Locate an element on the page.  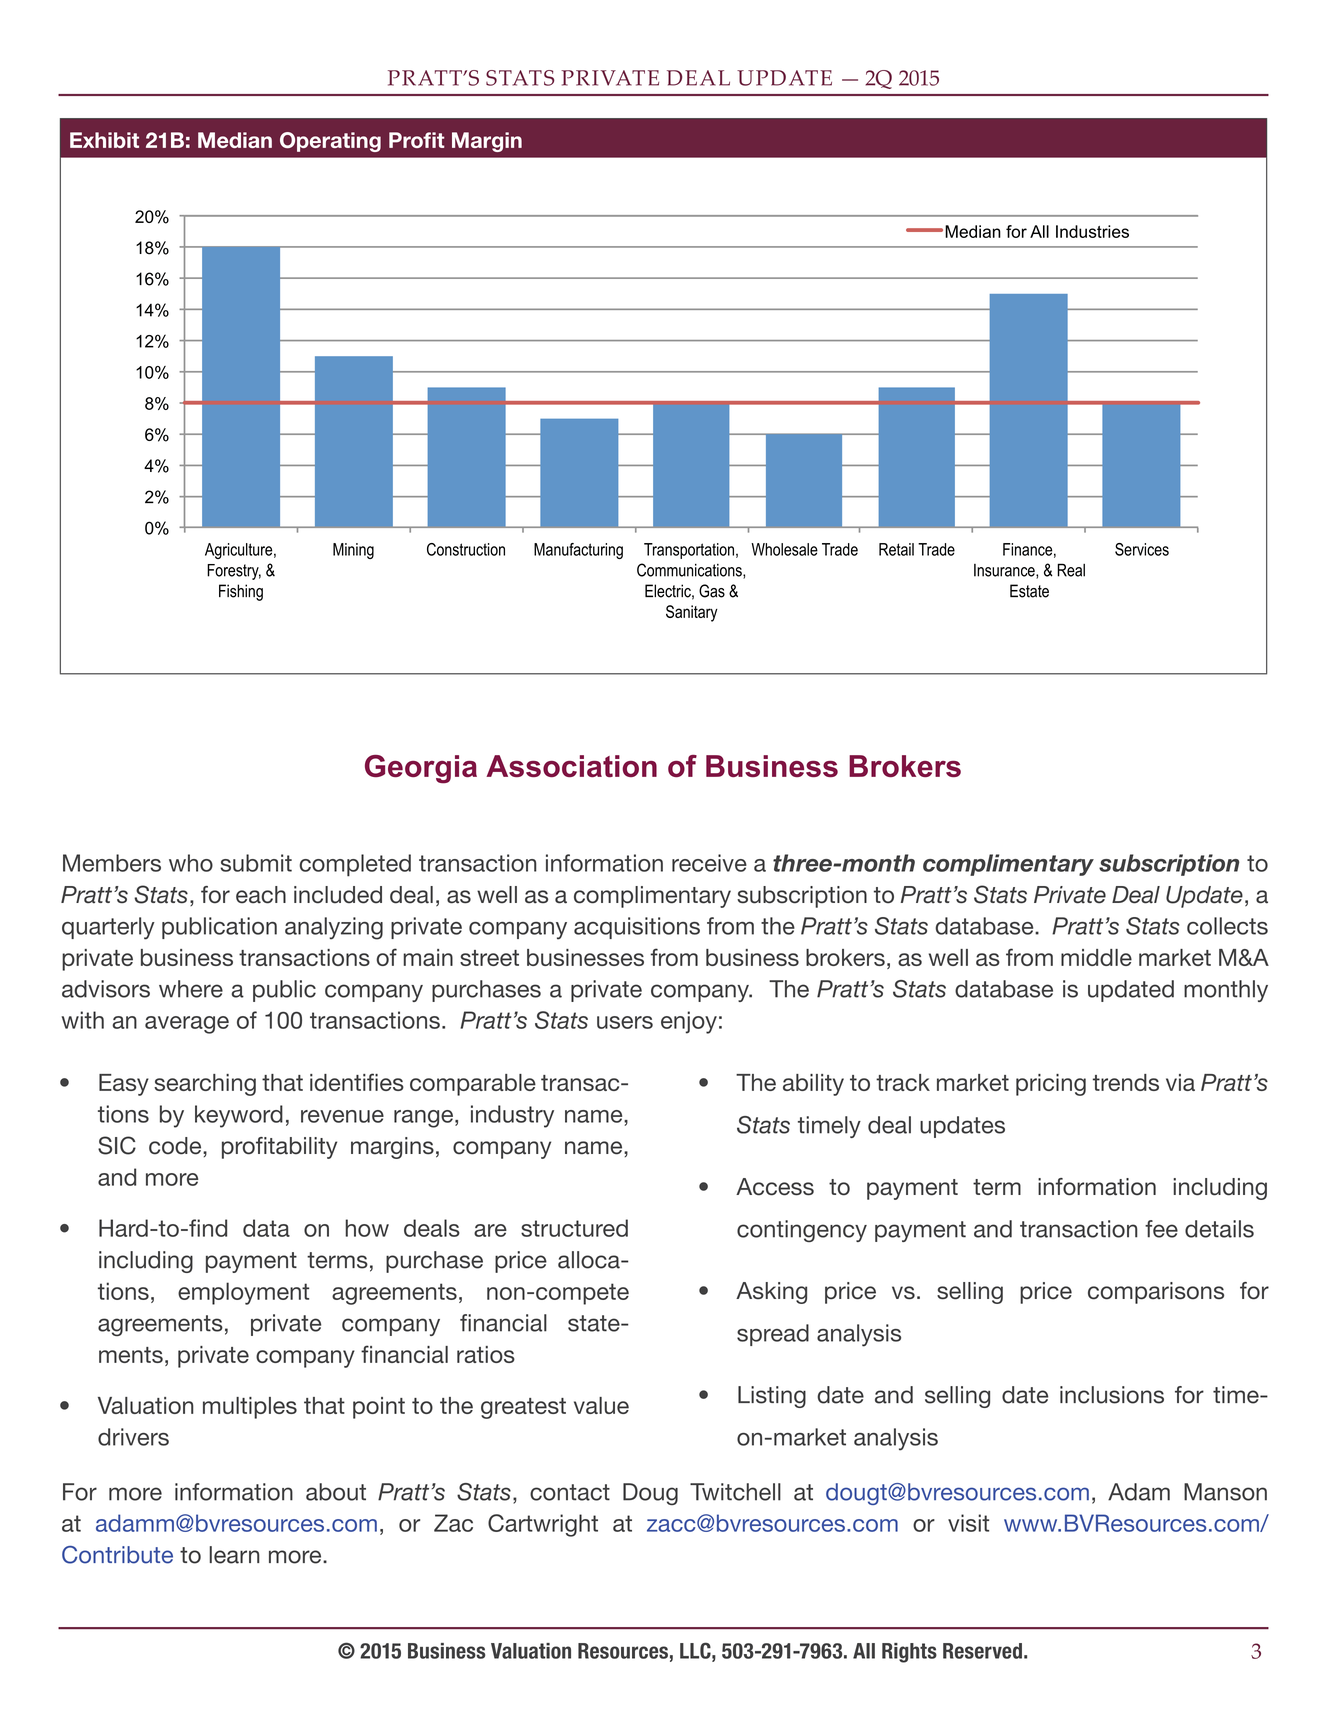
Services is located at coordinates (1142, 549).
